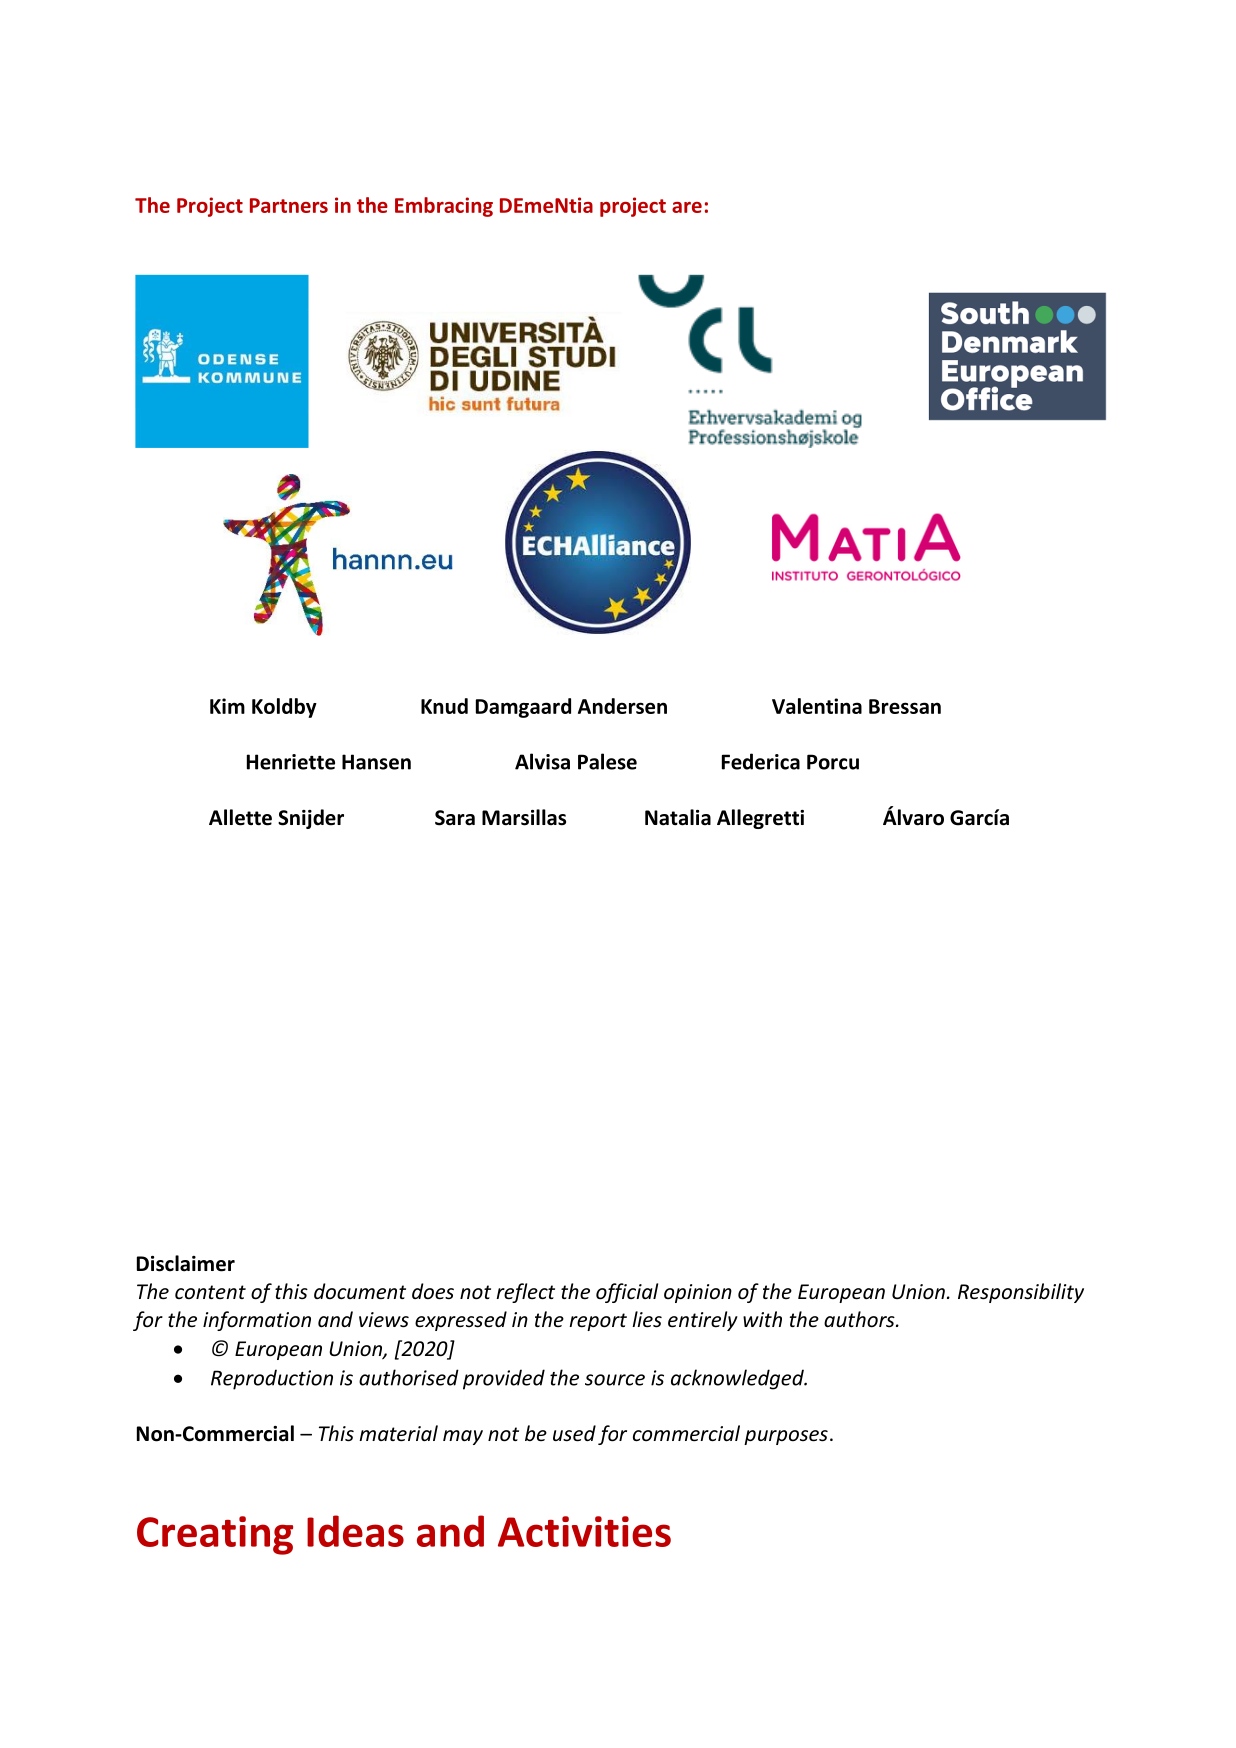 This page has height=1748, width=1236. I want to click on Disclaimer, so click(186, 1263).
